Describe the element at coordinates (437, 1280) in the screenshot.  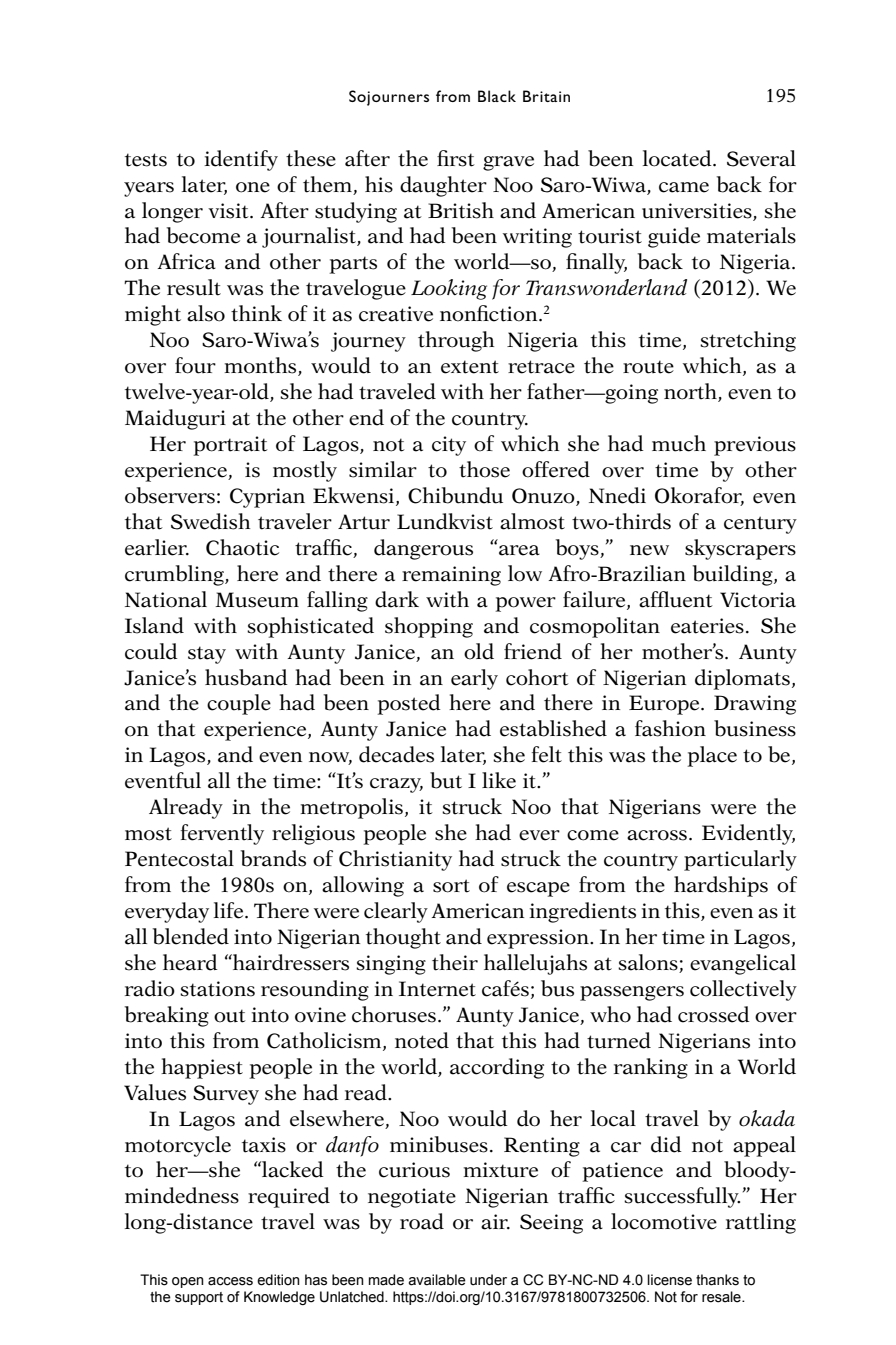
I see `available` at that location.
